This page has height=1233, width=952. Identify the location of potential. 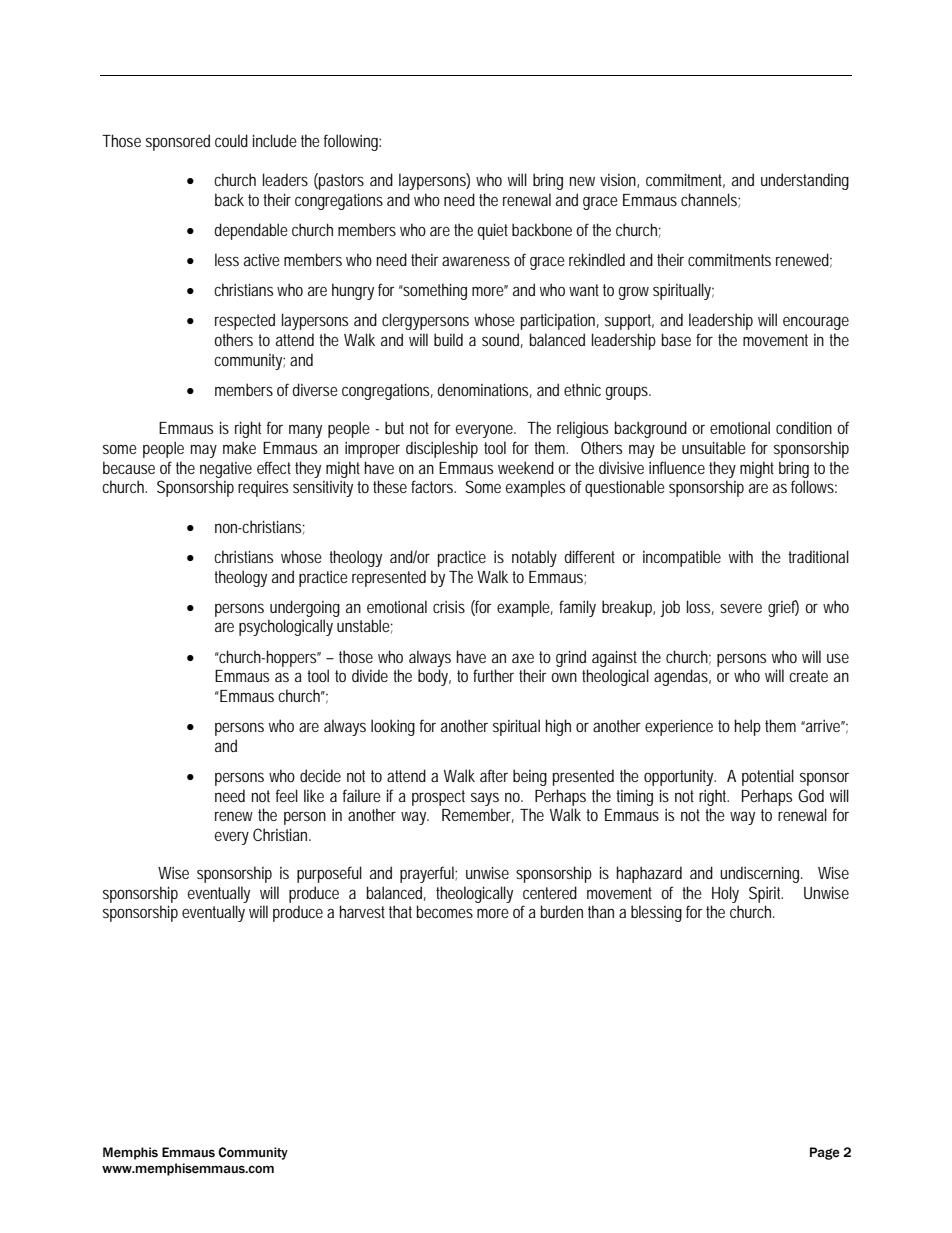
(768, 777).
